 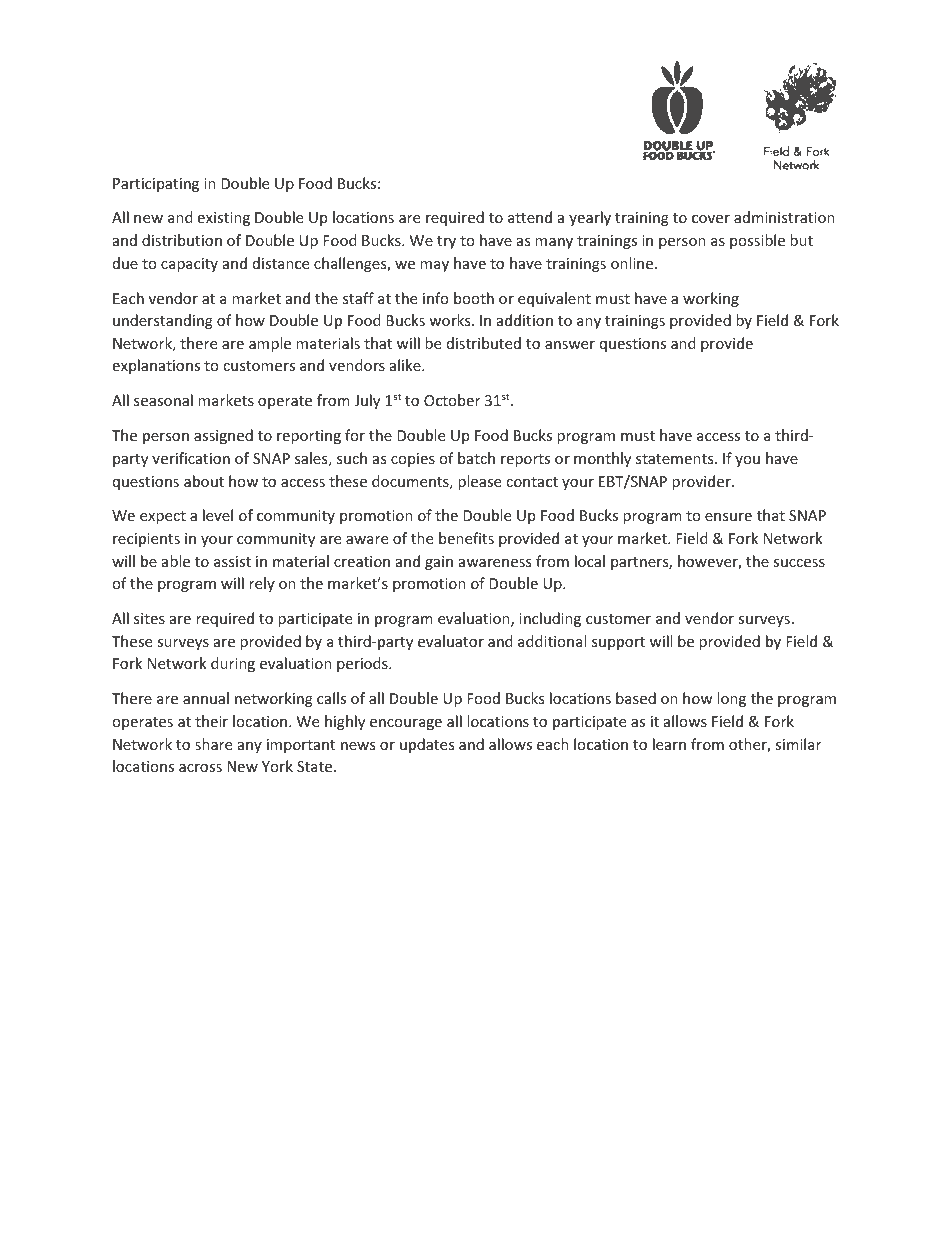 What do you see at coordinates (163, 400) in the screenshot?
I see `seasonal` at bounding box center [163, 400].
